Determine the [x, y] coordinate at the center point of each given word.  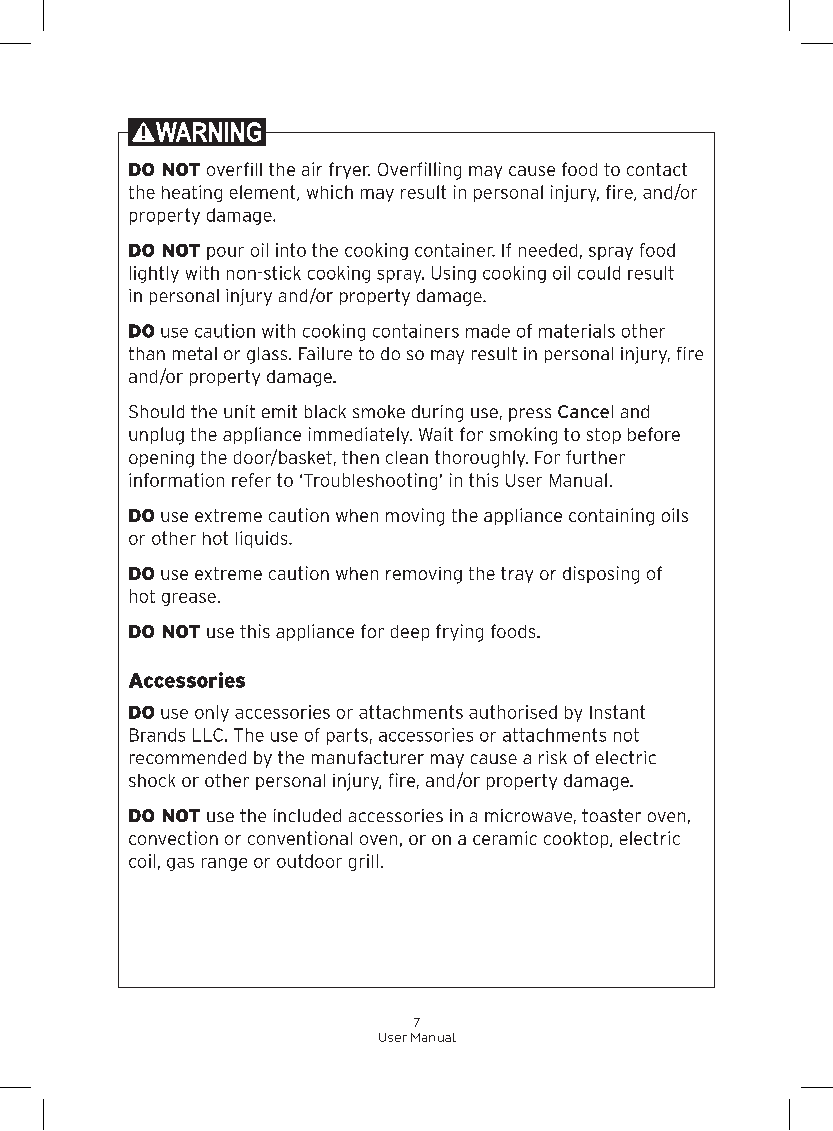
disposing [601, 575]
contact [657, 169]
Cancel [585, 411]
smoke [379, 411]
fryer [349, 170]
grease [189, 599]
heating [192, 193]
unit [239, 411]
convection [173, 838]
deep [410, 633]
